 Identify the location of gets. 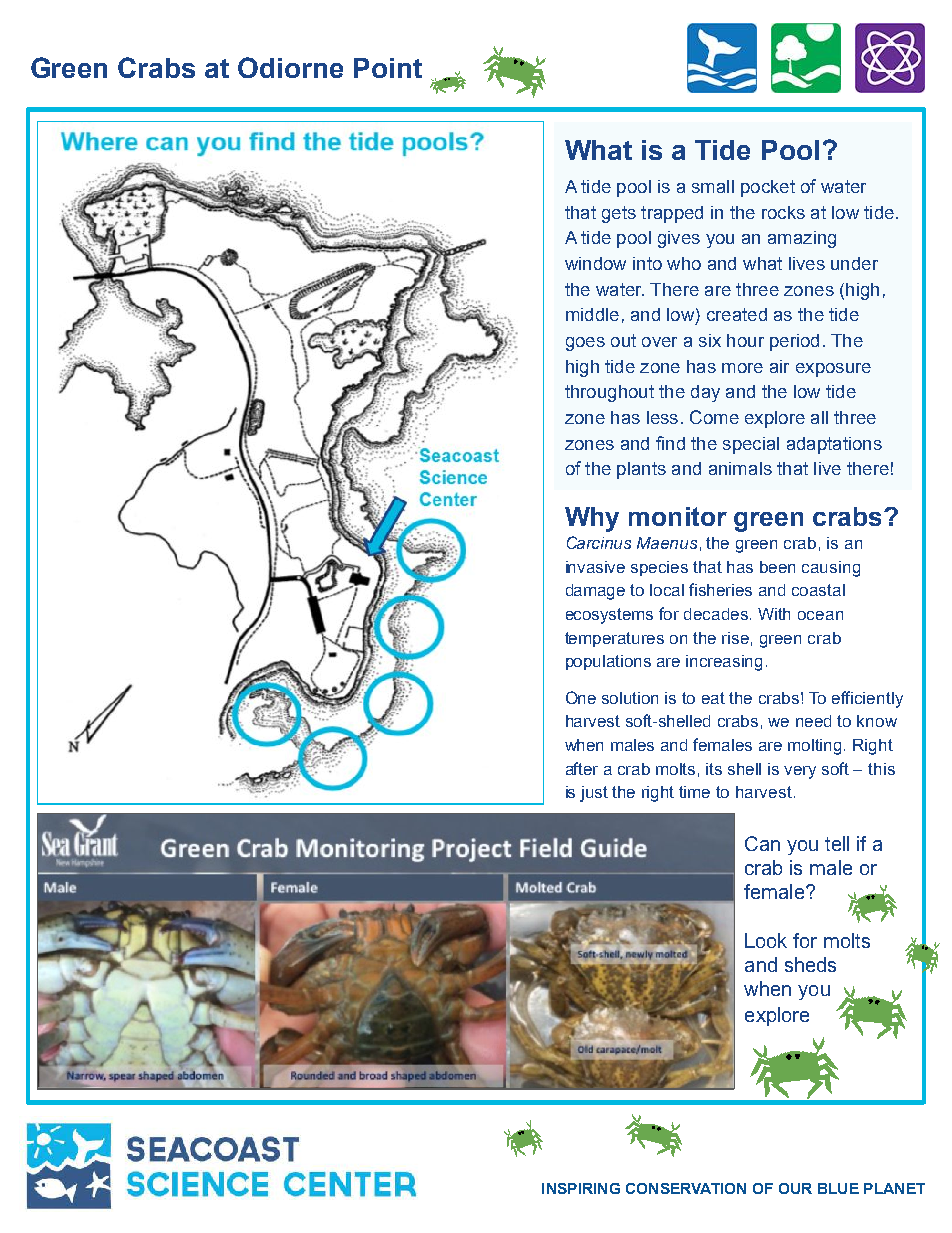
(619, 214).
